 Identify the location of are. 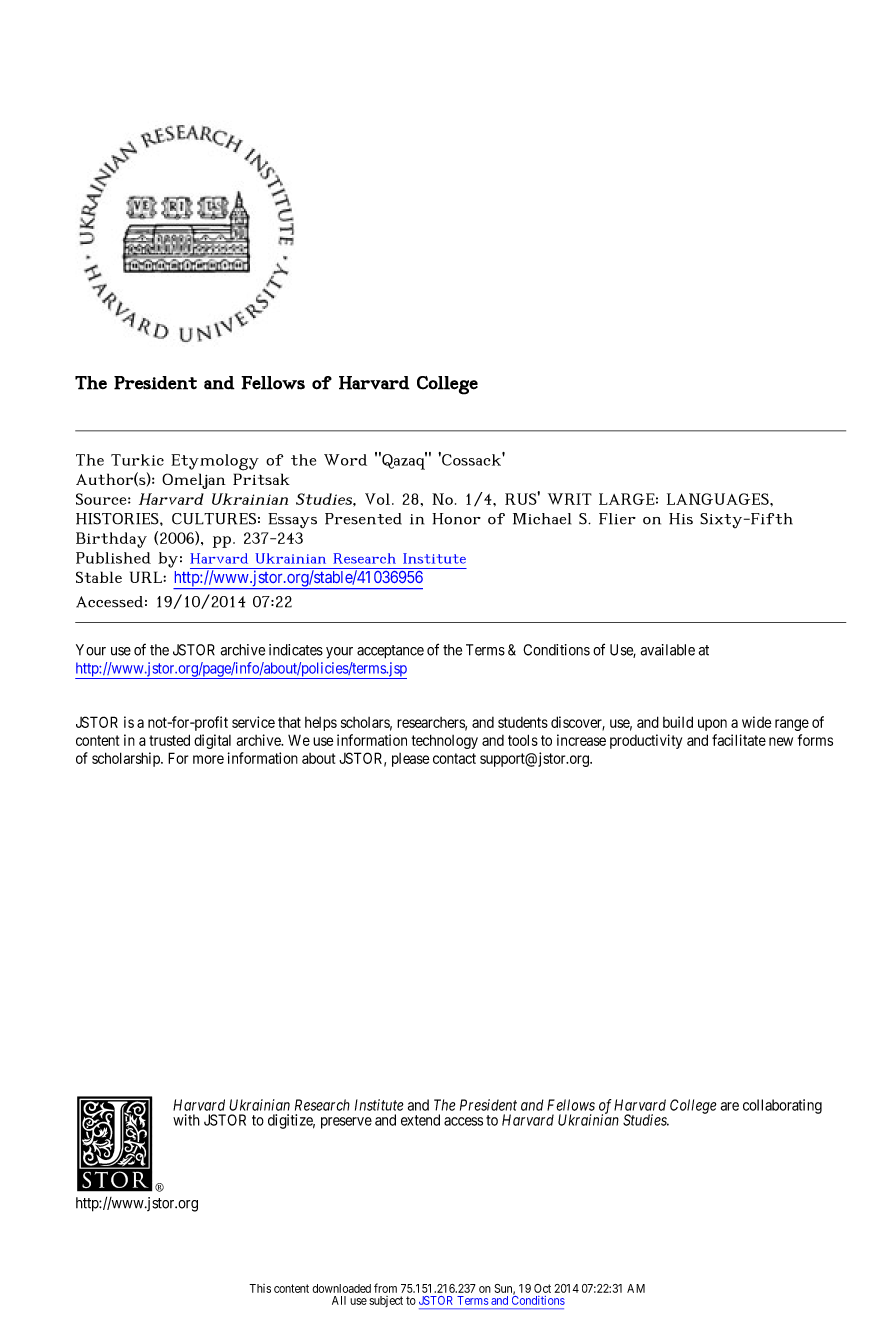
(730, 1106).
